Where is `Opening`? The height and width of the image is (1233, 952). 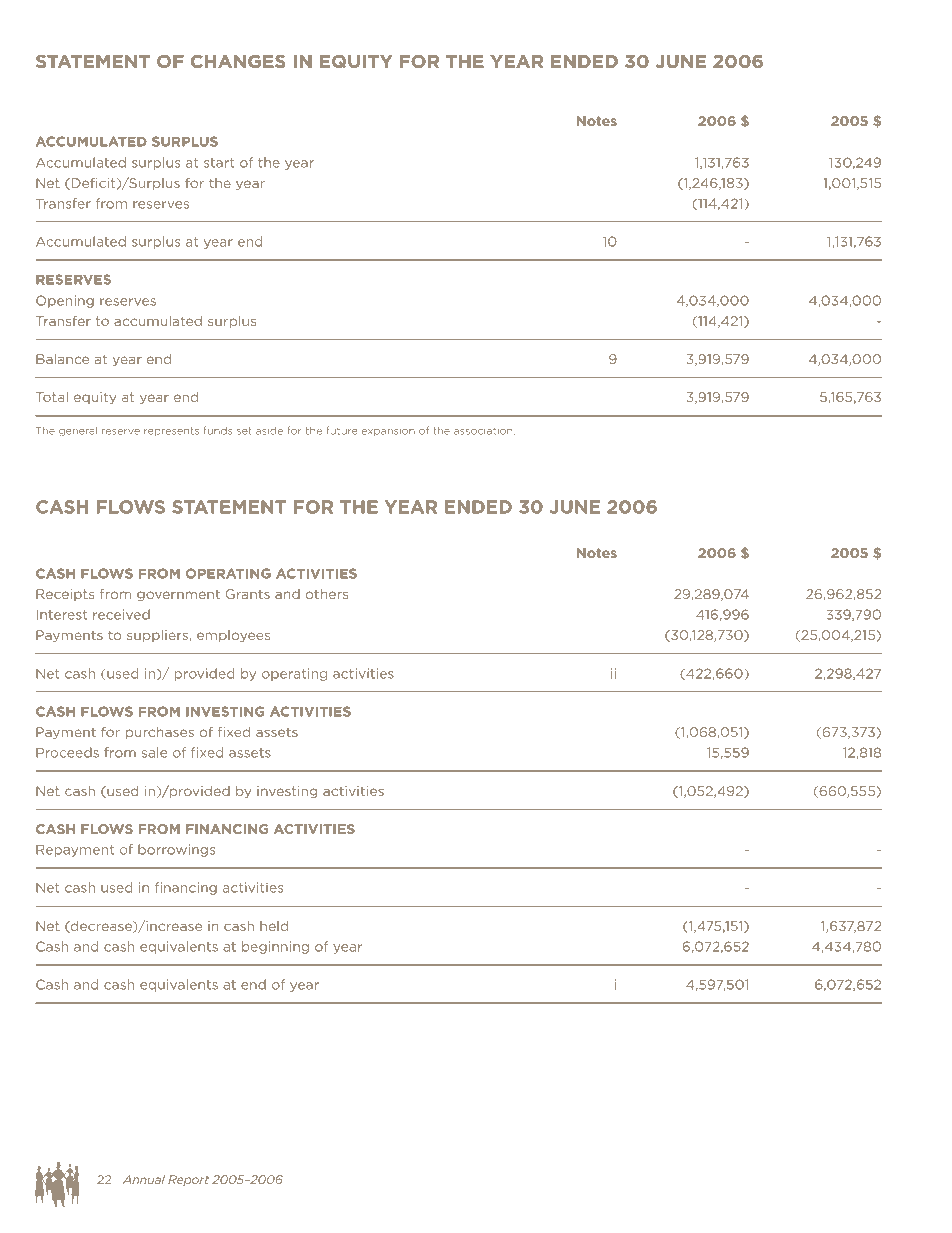
Opening is located at coordinates (65, 301).
